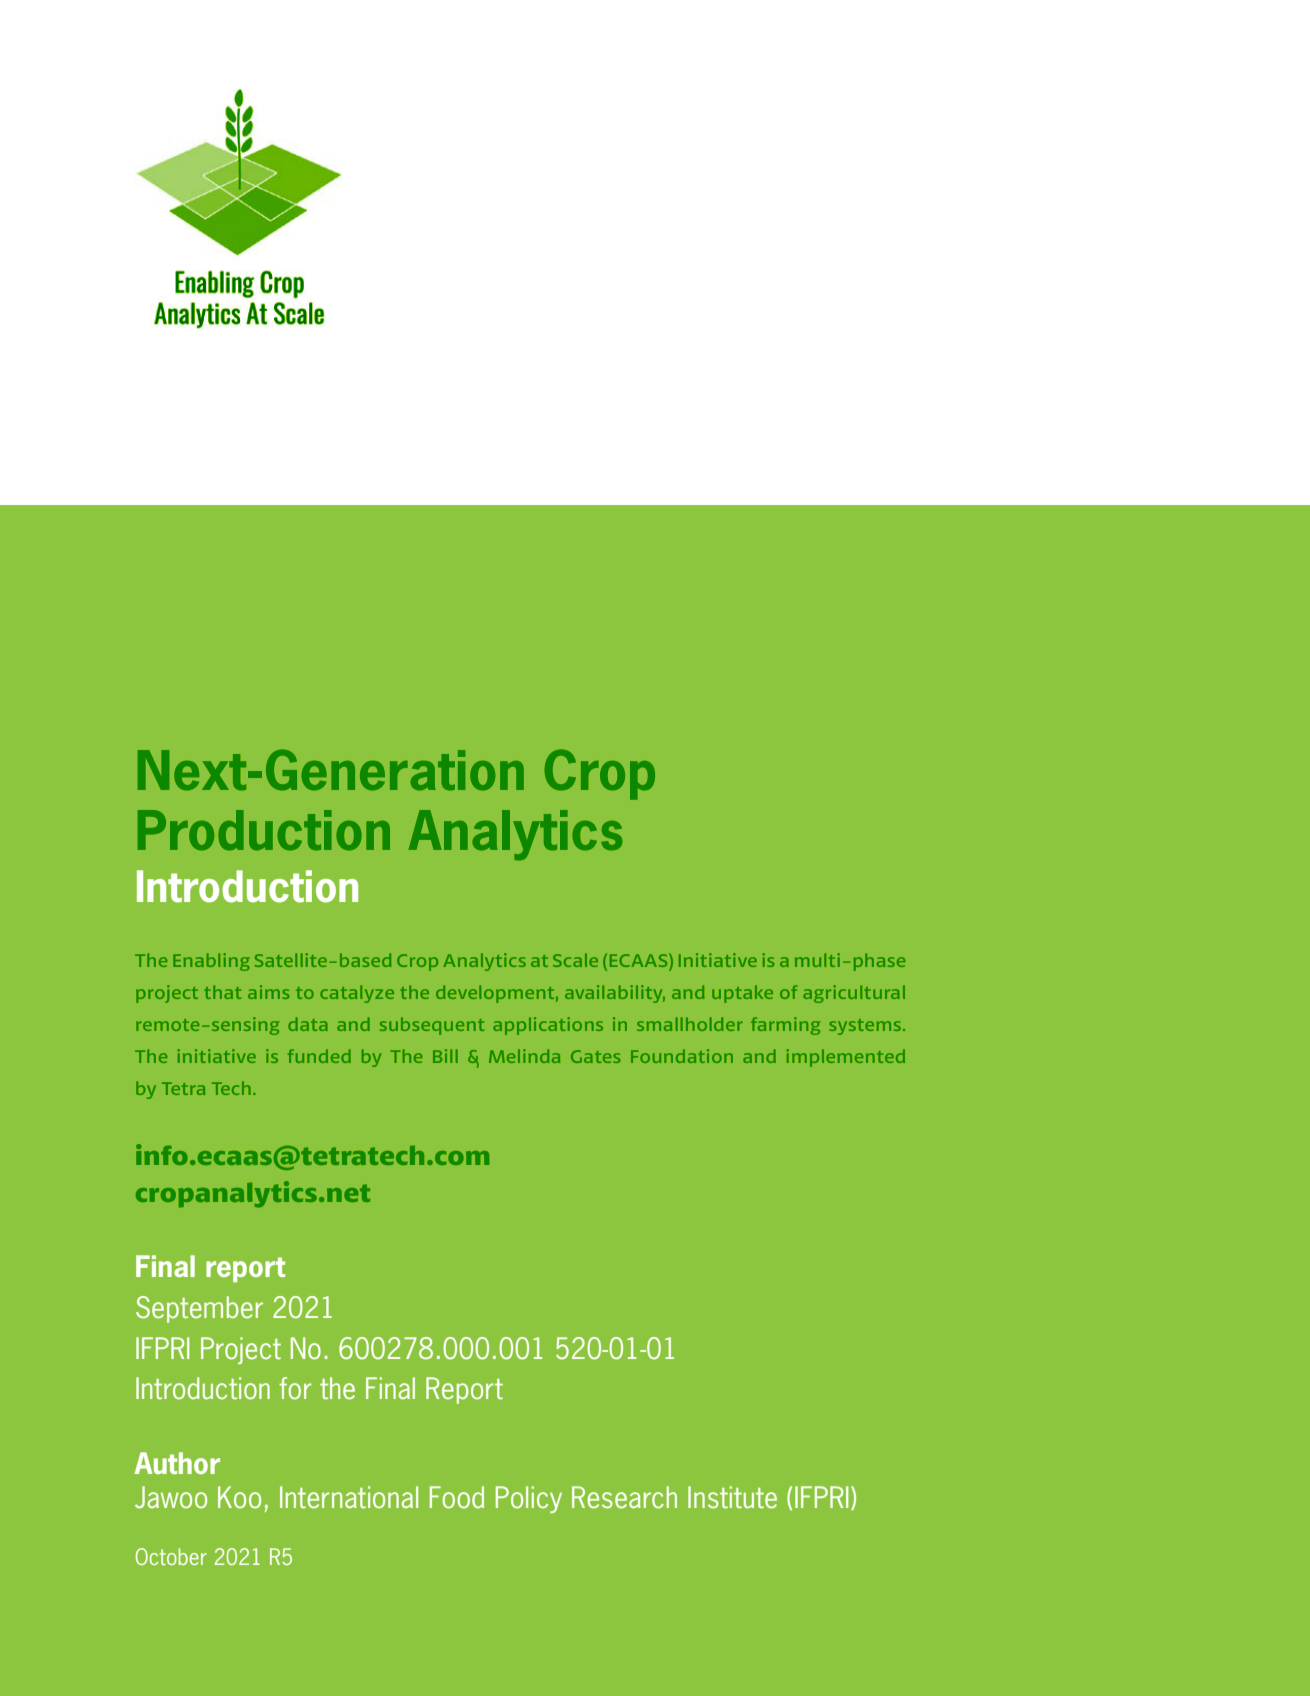 The height and width of the image is (1696, 1310). What do you see at coordinates (529, 1499) in the image?
I see `Policy` at bounding box center [529, 1499].
